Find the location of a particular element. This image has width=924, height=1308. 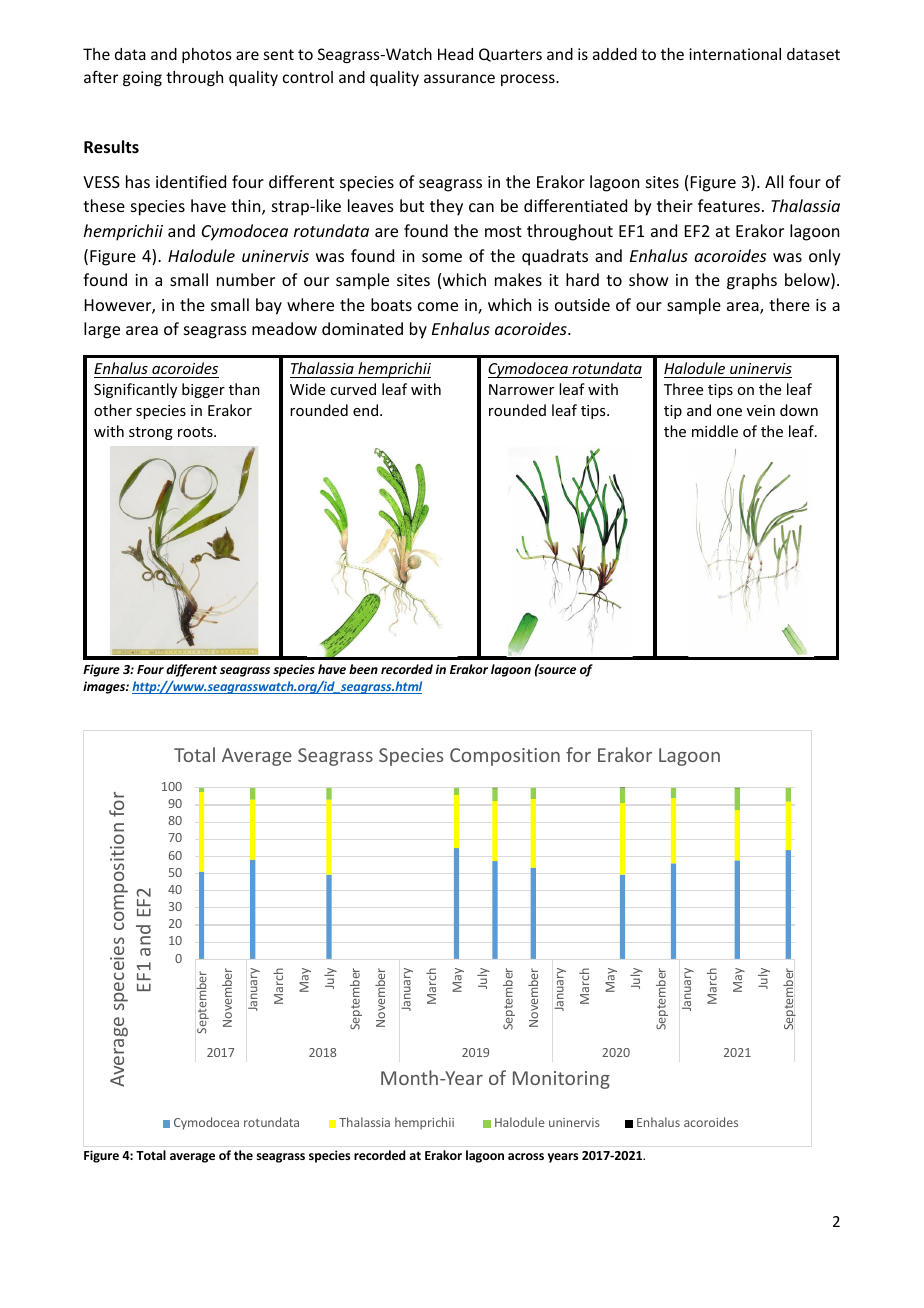

international is located at coordinates (735, 54).
